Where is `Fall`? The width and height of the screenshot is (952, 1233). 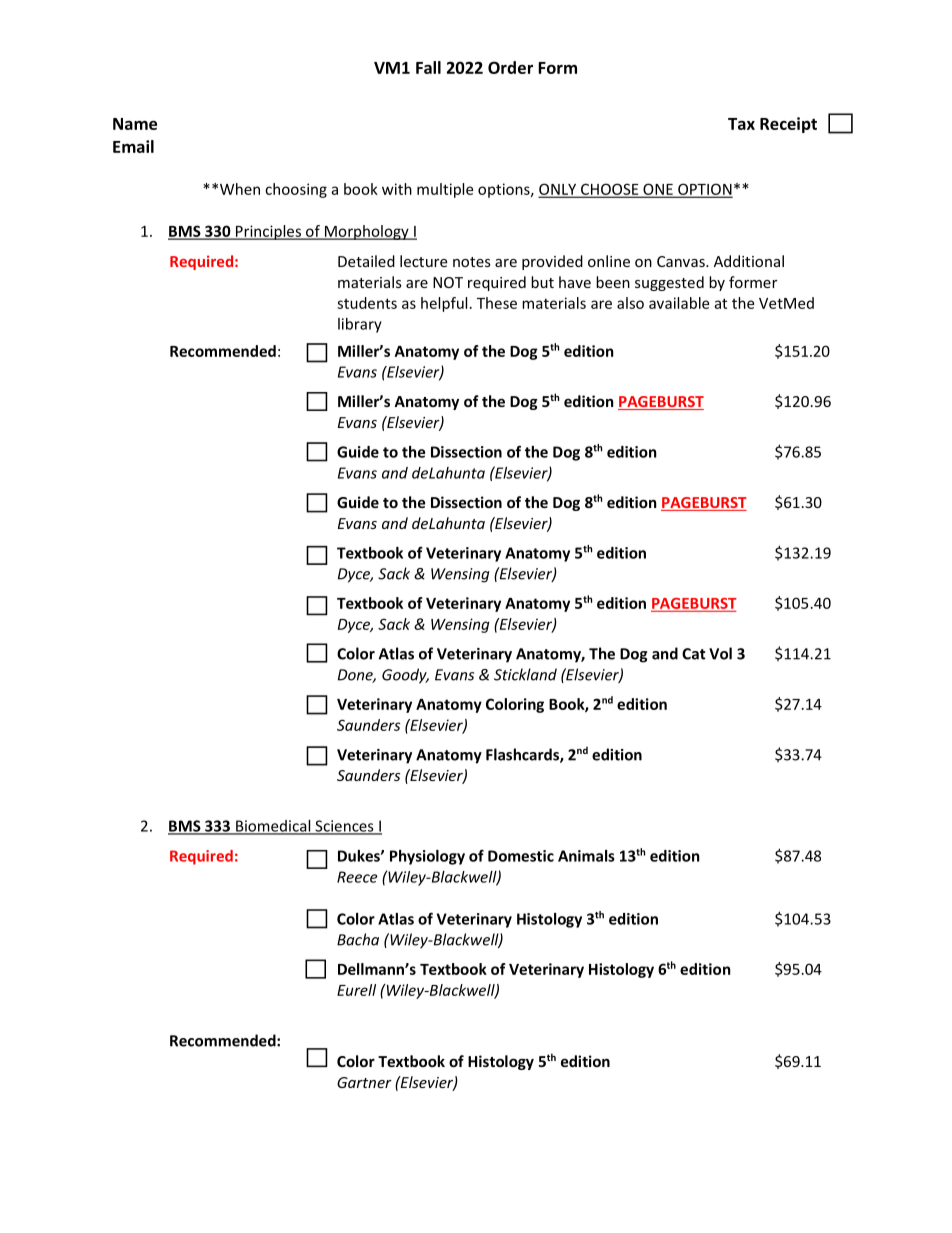 Fall is located at coordinates (428, 67).
